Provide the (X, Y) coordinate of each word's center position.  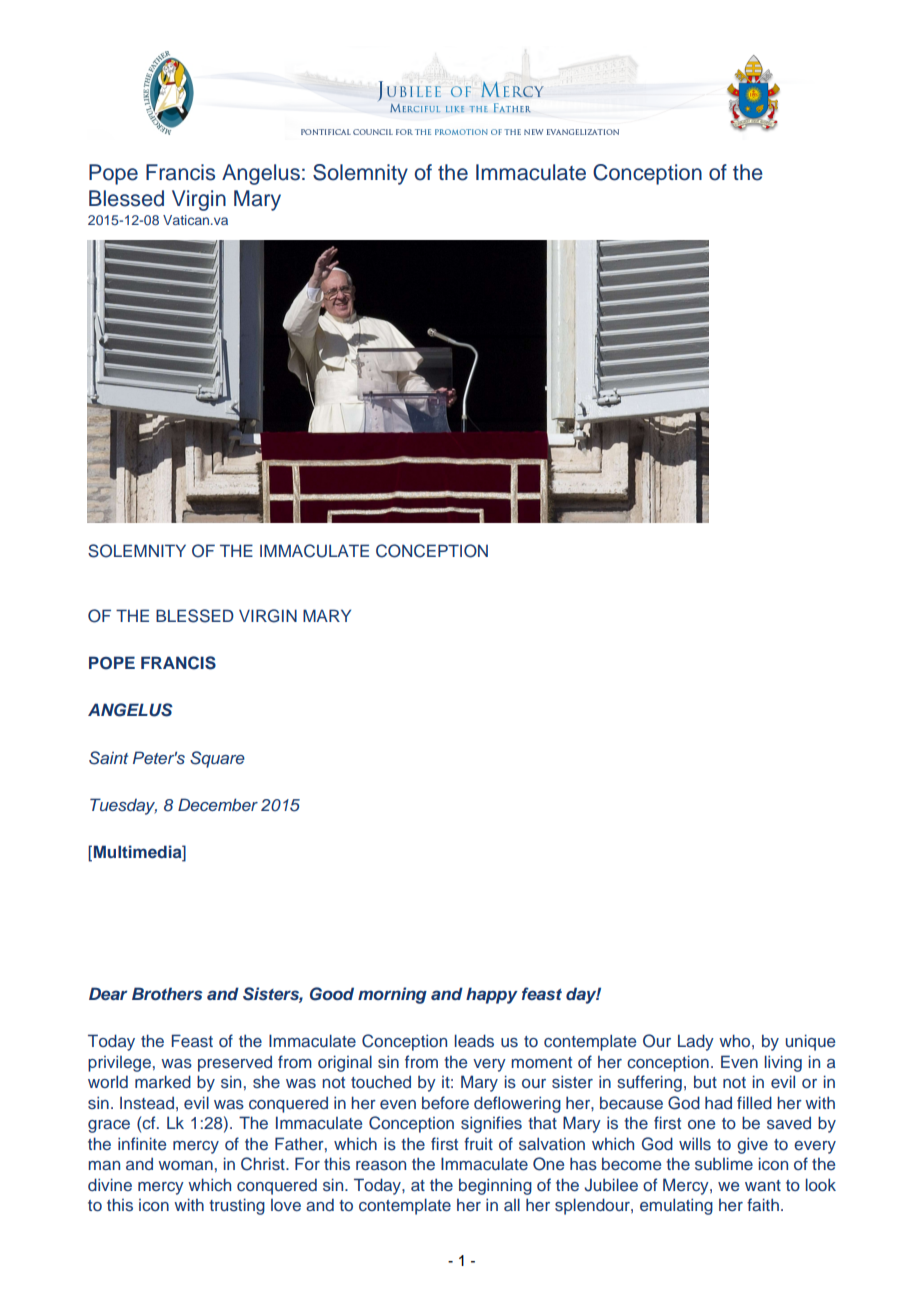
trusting (237, 1206)
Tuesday (123, 806)
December (218, 804)
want (763, 1185)
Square (217, 759)
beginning (495, 1186)
